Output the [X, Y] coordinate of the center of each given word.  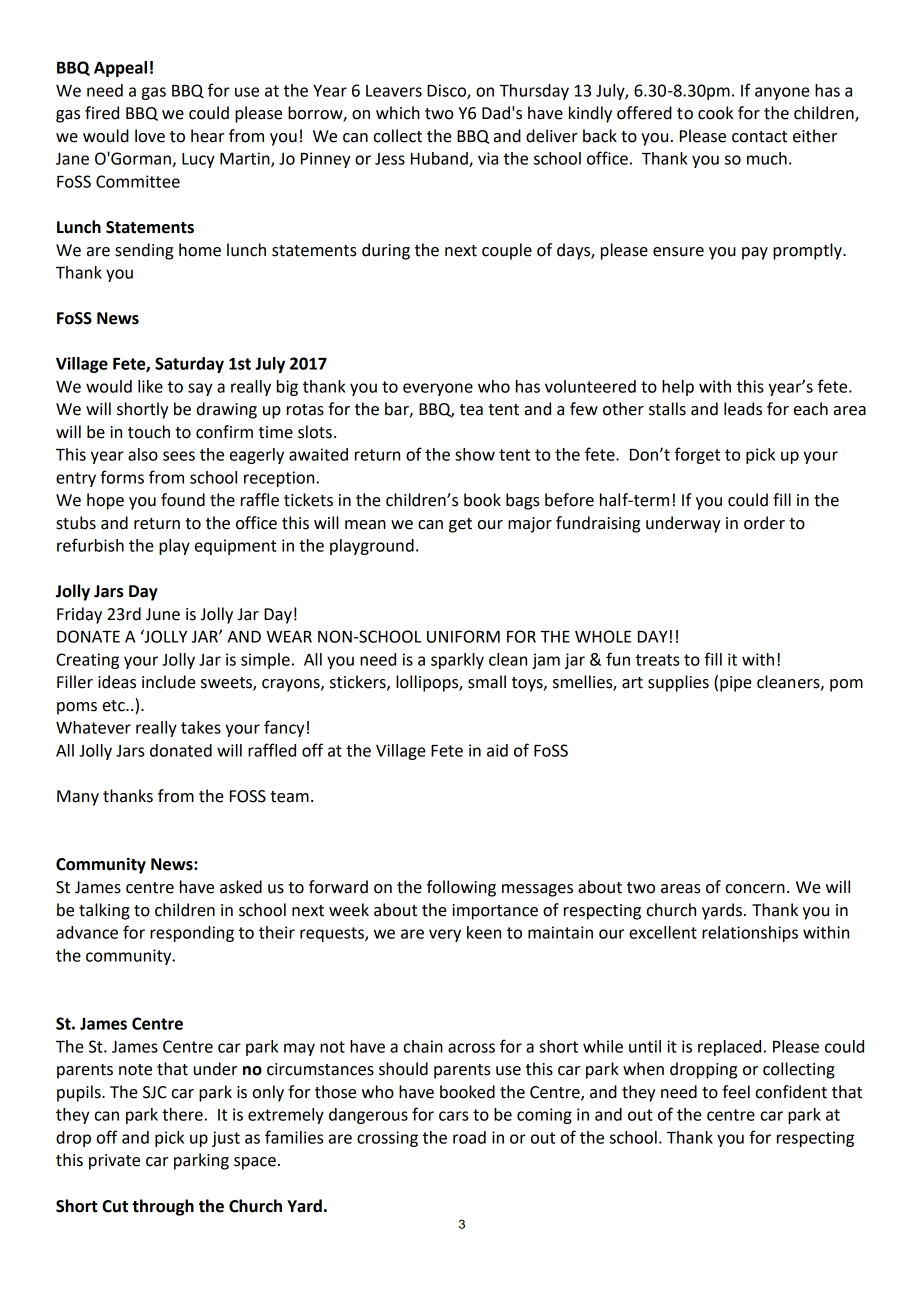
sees [179, 456]
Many [78, 798]
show [475, 454]
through [163, 1207]
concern [755, 889]
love [150, 136]
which [398, 113]
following [461, 888]
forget [697, 455]
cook [715, 113]
